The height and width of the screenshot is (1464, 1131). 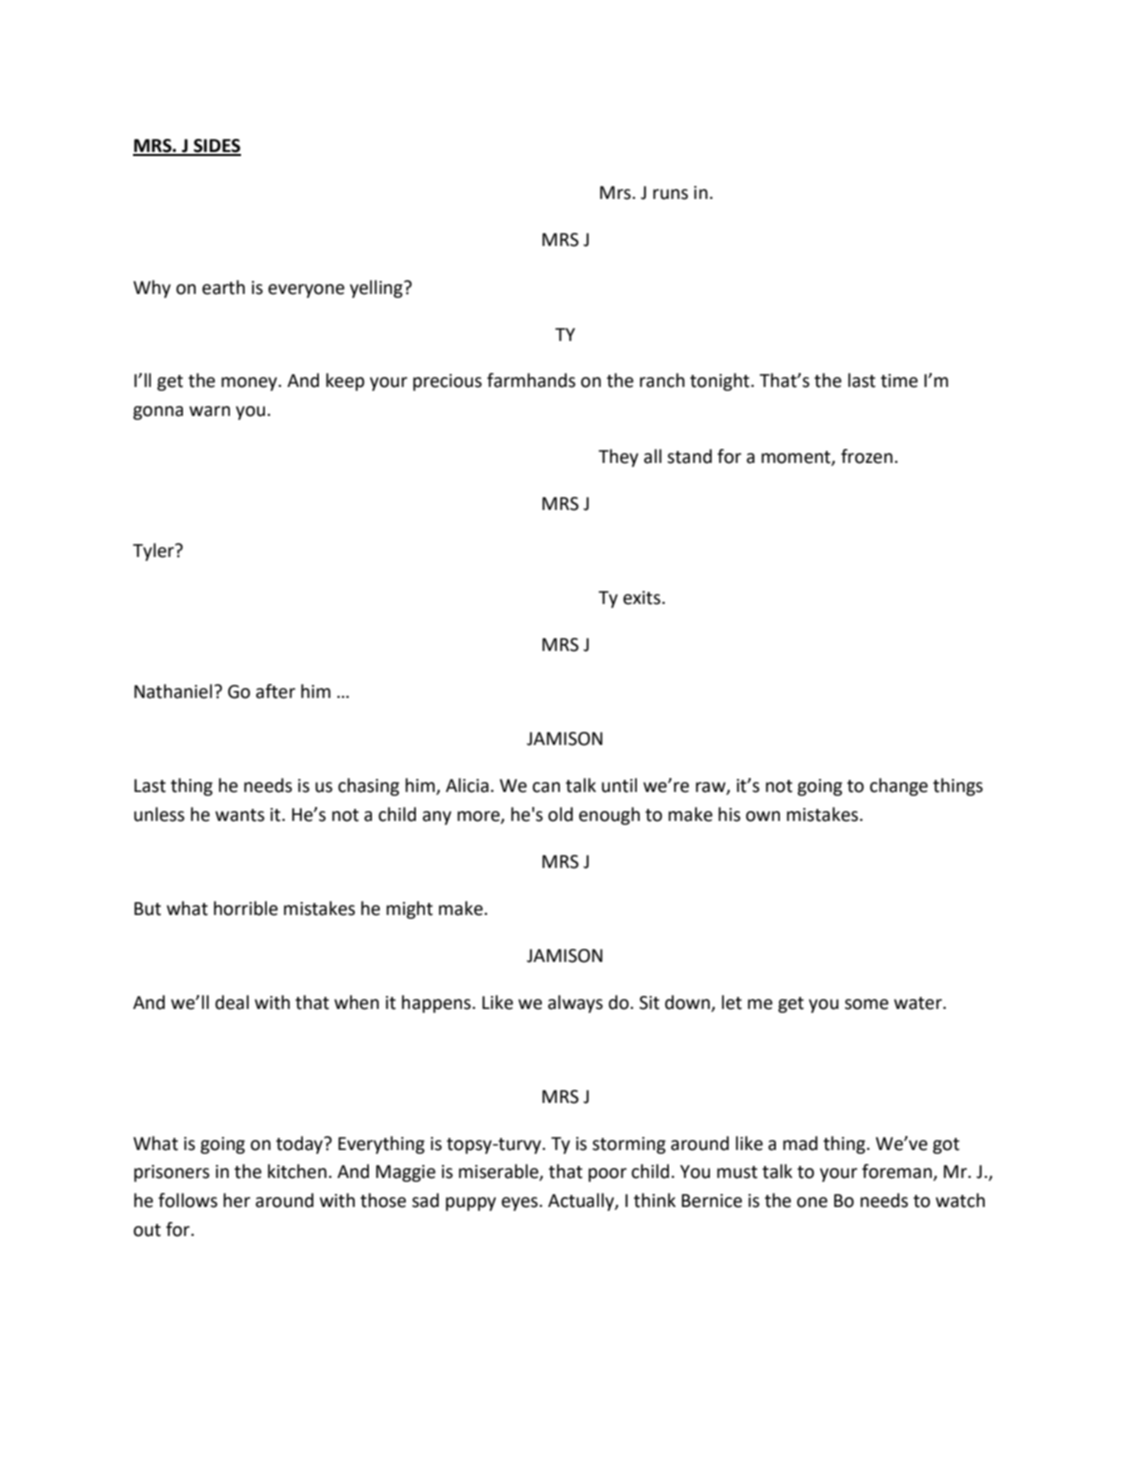 What do you see at coordinates (898, 1172) in the screenshot?
I see `foreman` at bounding box center [898, 1172].
